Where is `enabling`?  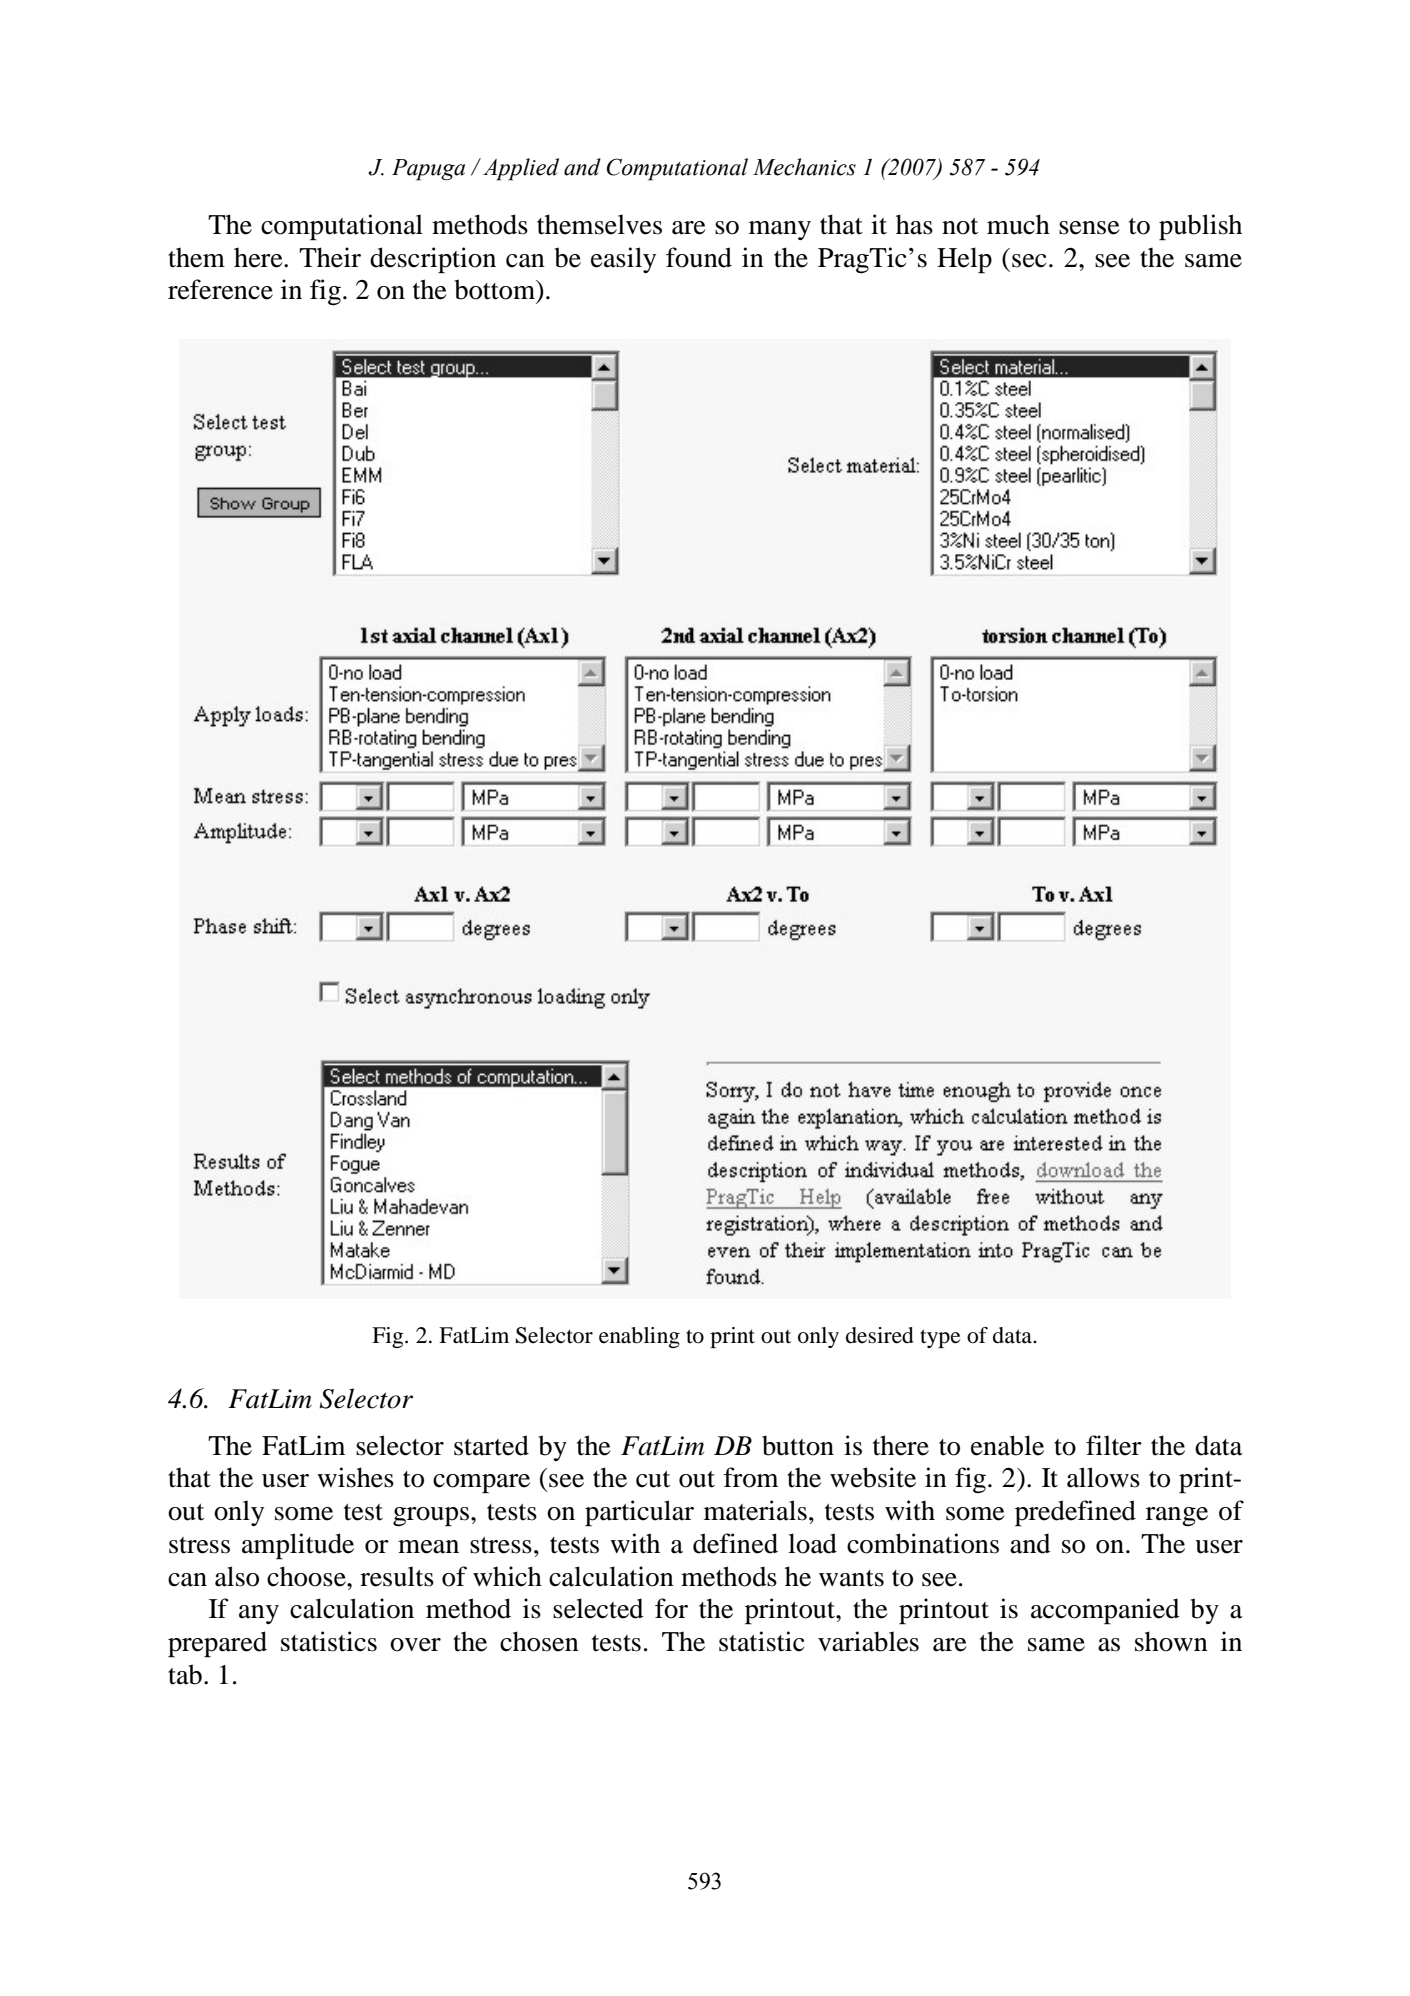
enabling is located at coordinates (639, 1337).
